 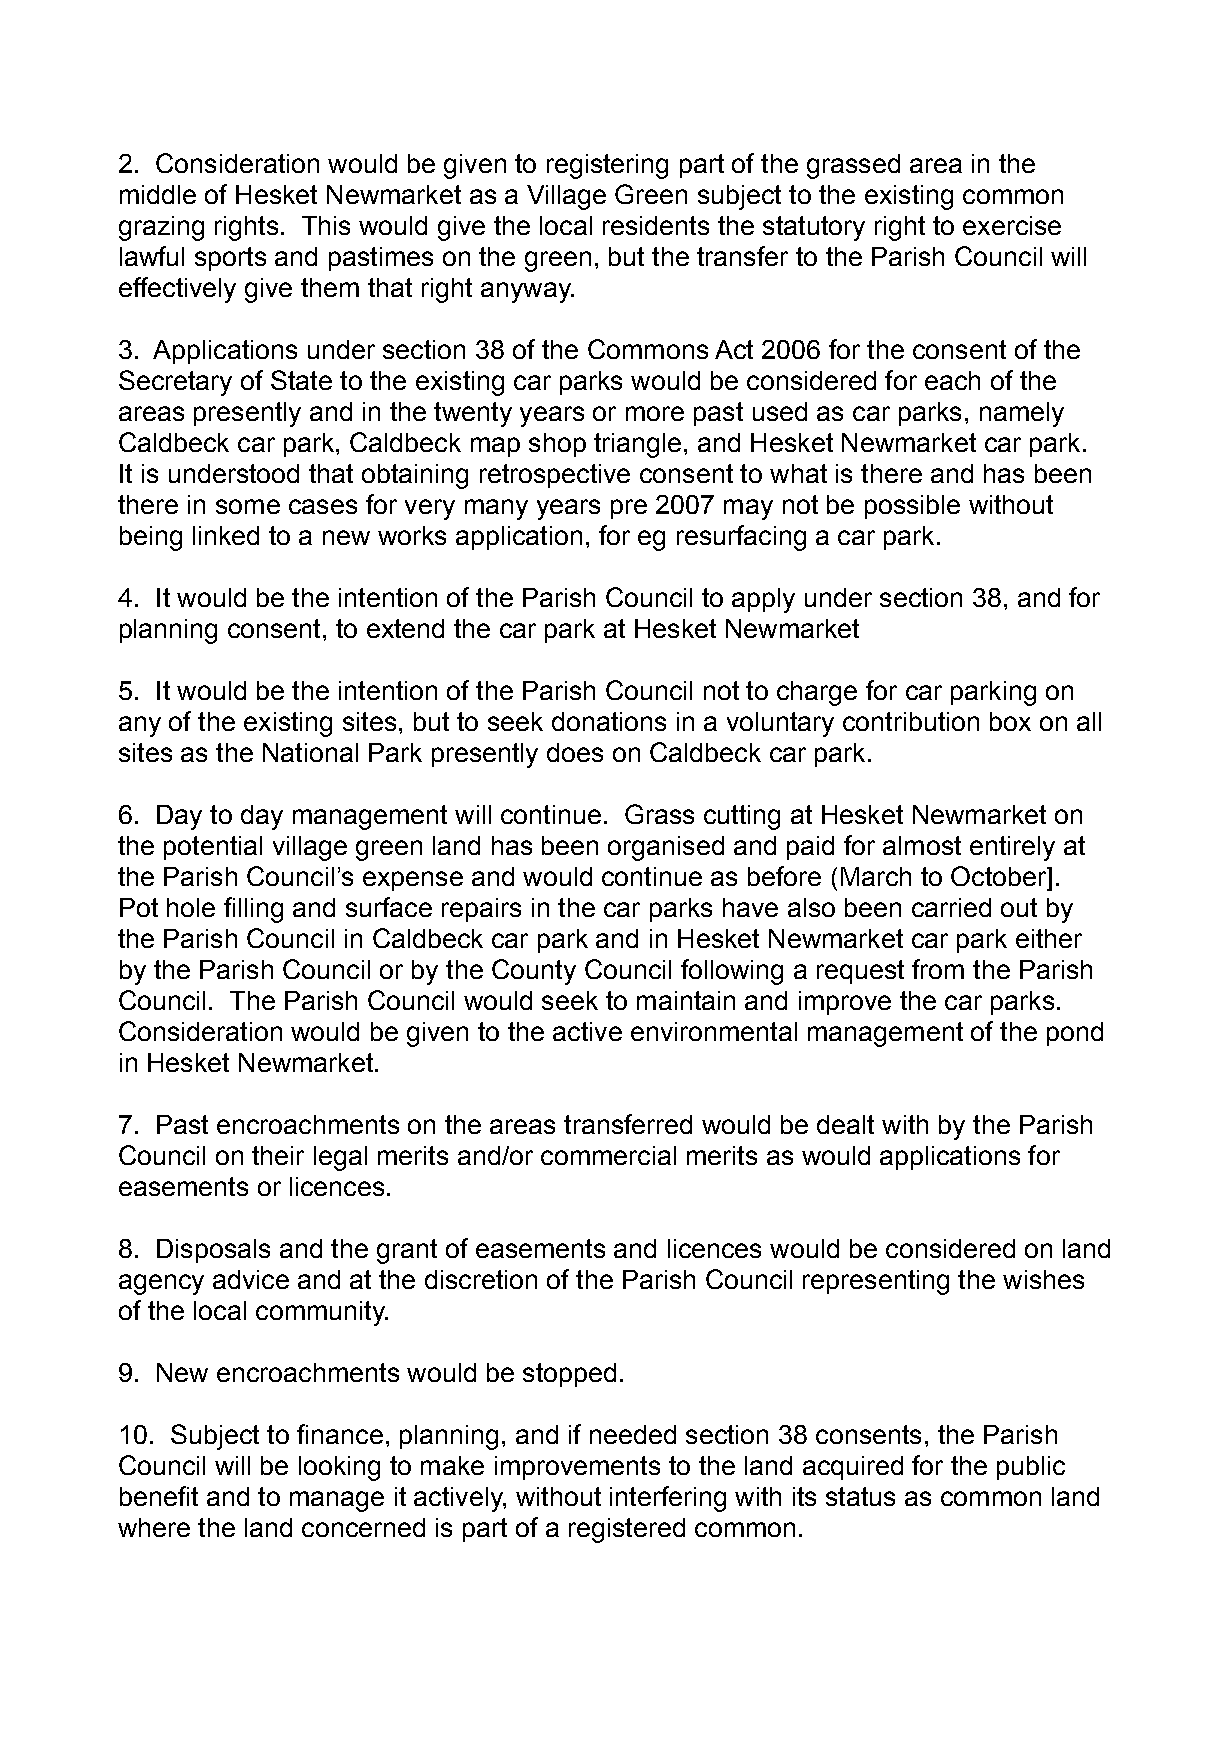 I want to click on organised, so click(x=666, y=848).
